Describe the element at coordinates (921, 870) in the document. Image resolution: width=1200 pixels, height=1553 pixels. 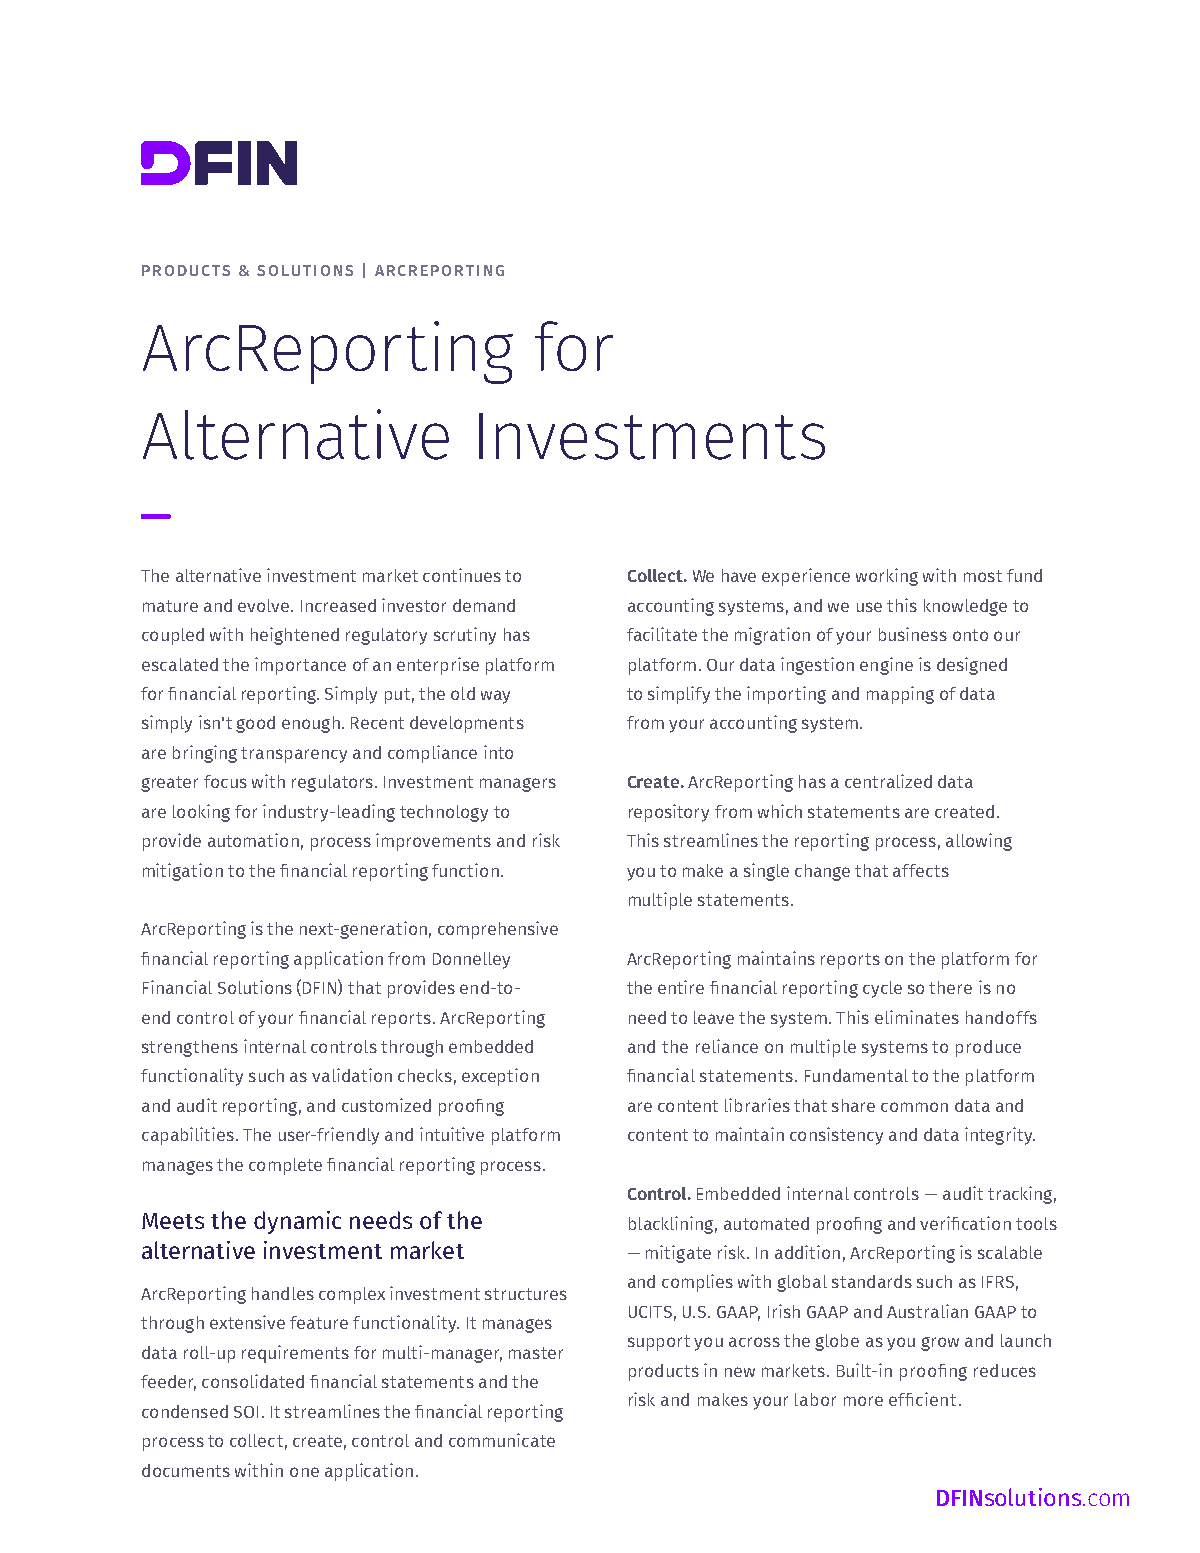
I see `affects` at that location.
